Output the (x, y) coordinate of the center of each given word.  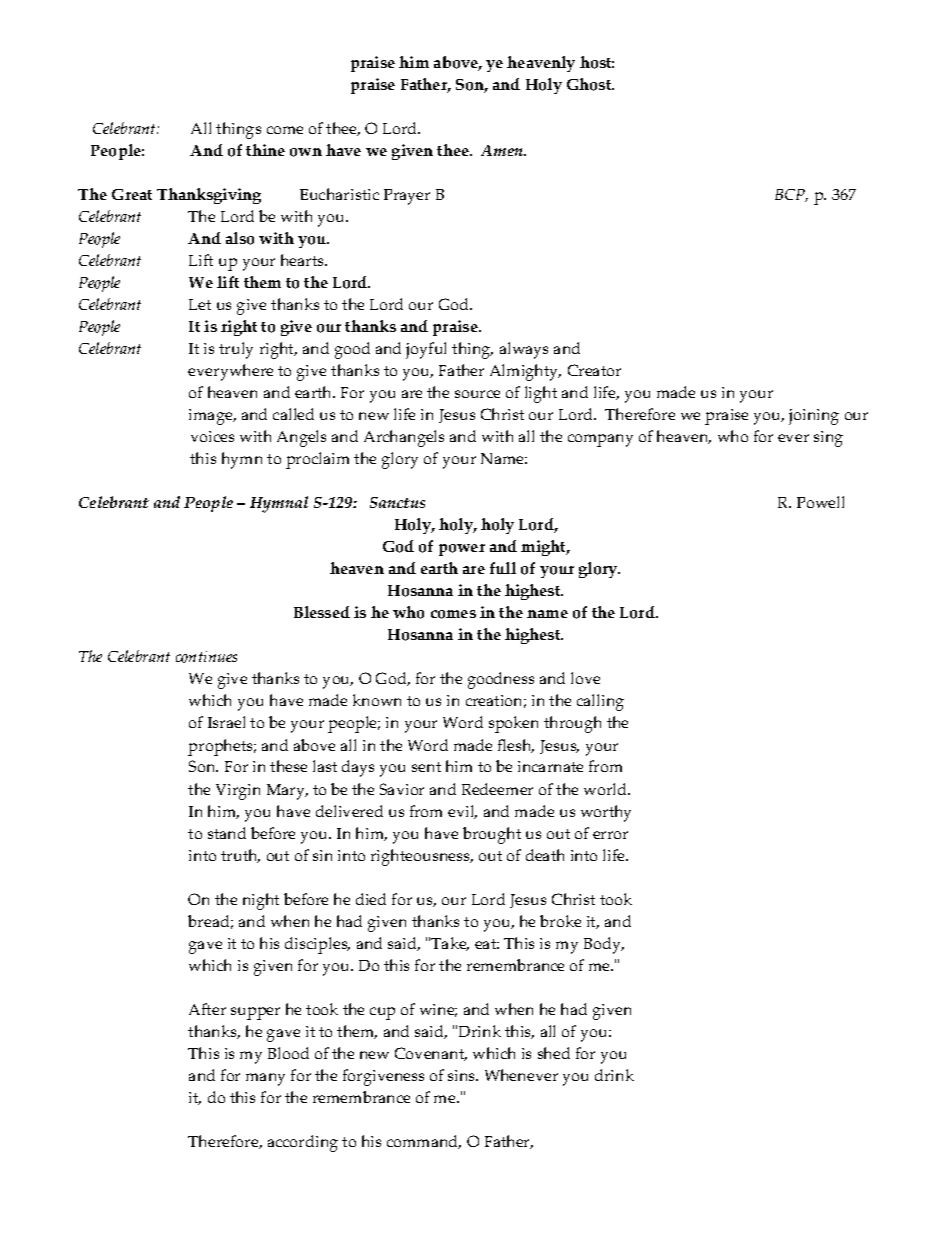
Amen (503, 150)
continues (206, 657)
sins (463, 1075)
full (503, 568)
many (265, 1079)
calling (600, 702)
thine (265, 150)
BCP (791, 195)
